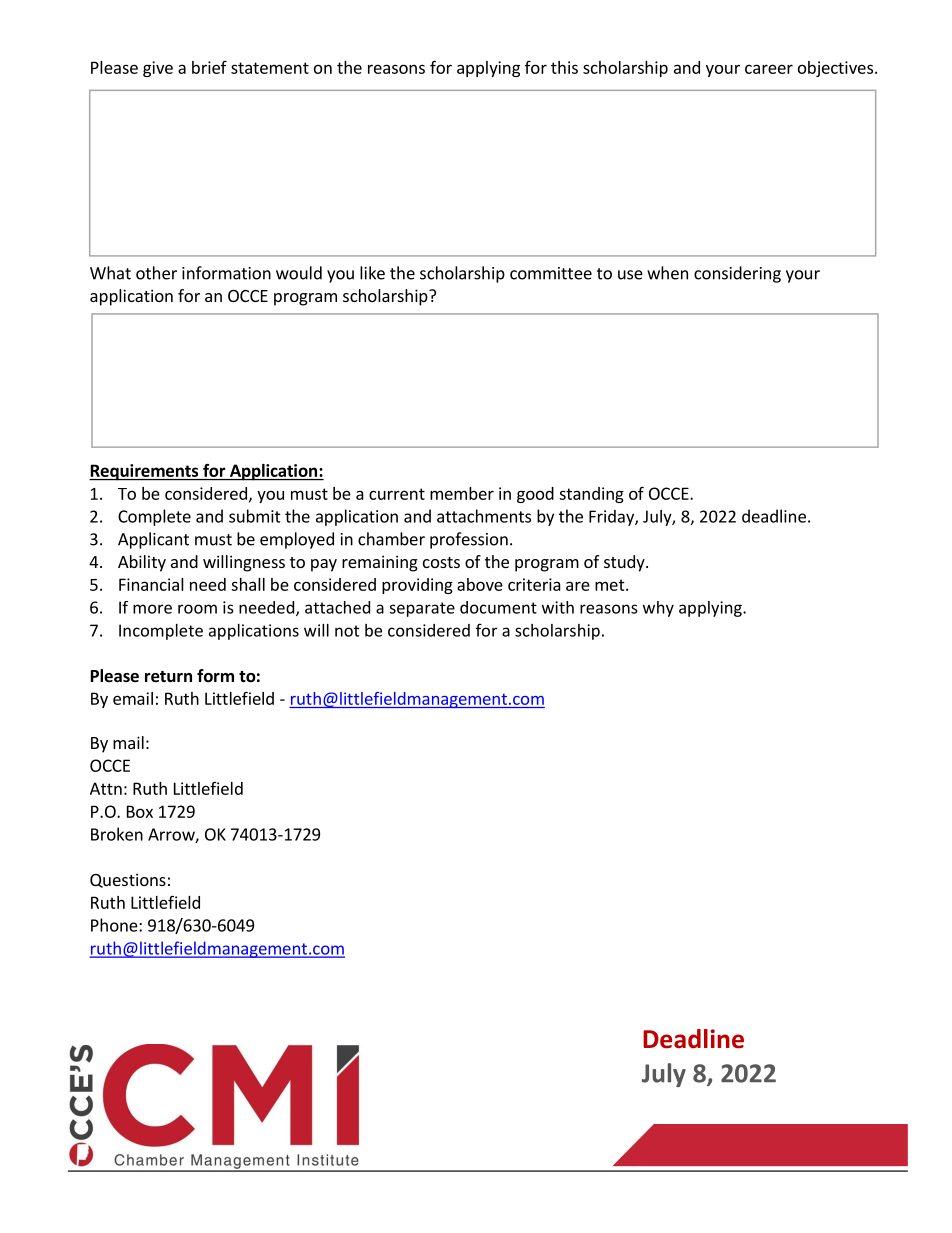  Describe the element at coordinates (658, 609) in the screenshot. I see `why` at that location.
